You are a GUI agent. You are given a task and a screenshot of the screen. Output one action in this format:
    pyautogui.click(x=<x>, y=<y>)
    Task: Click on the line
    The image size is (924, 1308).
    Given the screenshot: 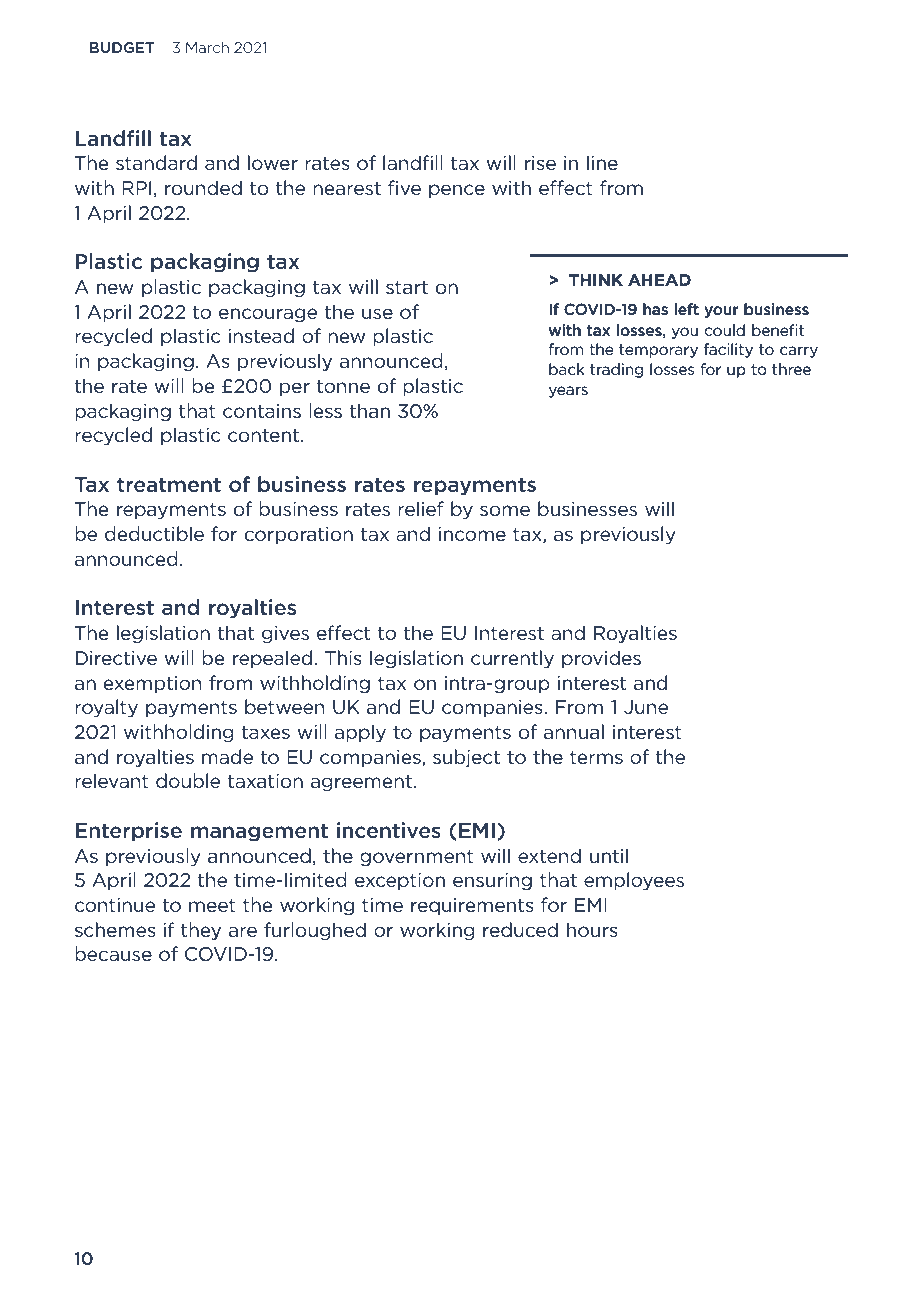 What is the action you would take?
    pyautogui.click(x=602, y=162)
